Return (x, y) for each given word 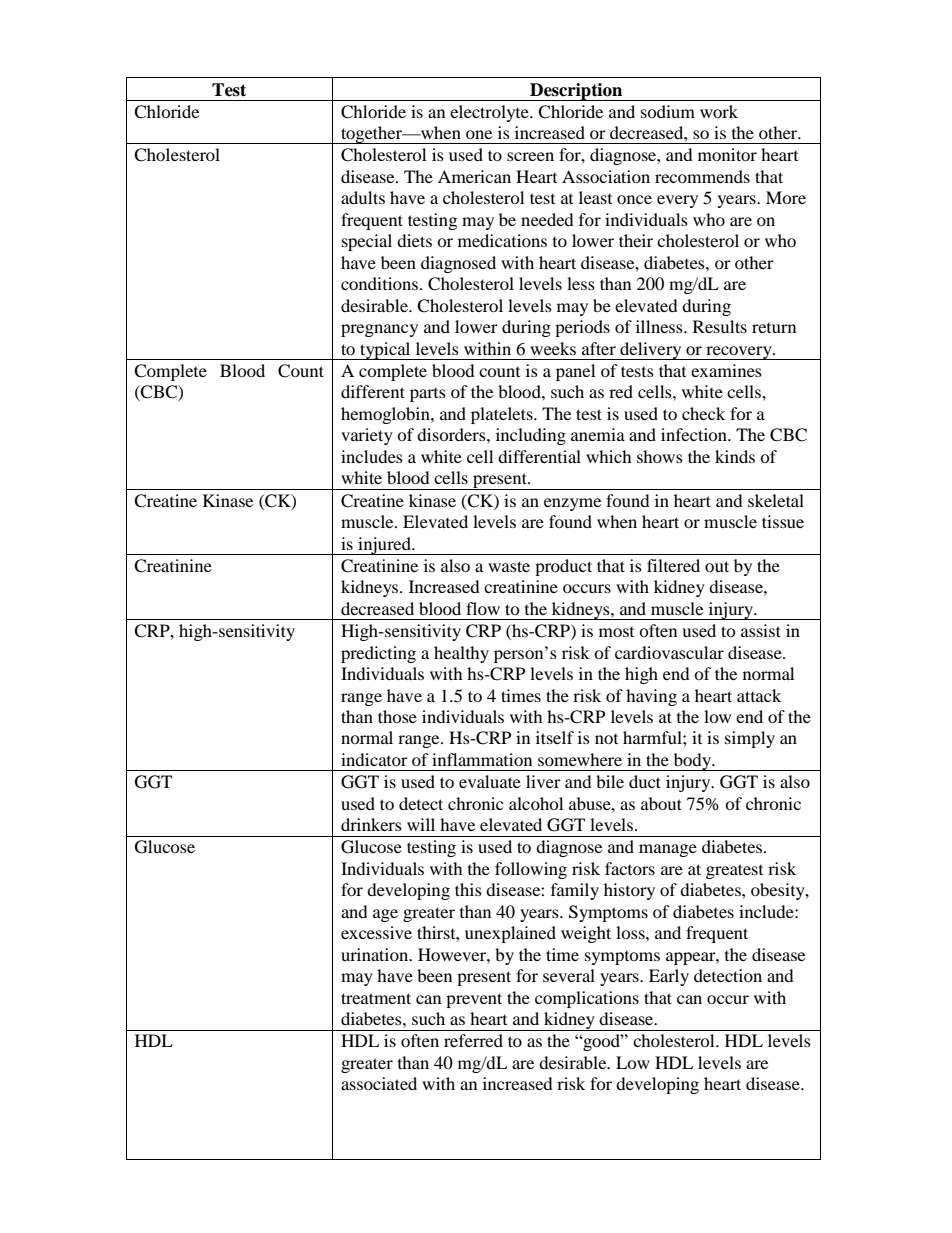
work (719, 111)
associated (379, 1083)
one (479, 134)
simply (750, 739)
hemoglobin (386, 415)
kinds (735, 456)
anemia (598, 434)
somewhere (580, 759)
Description (576, 92)
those (397, 716)
